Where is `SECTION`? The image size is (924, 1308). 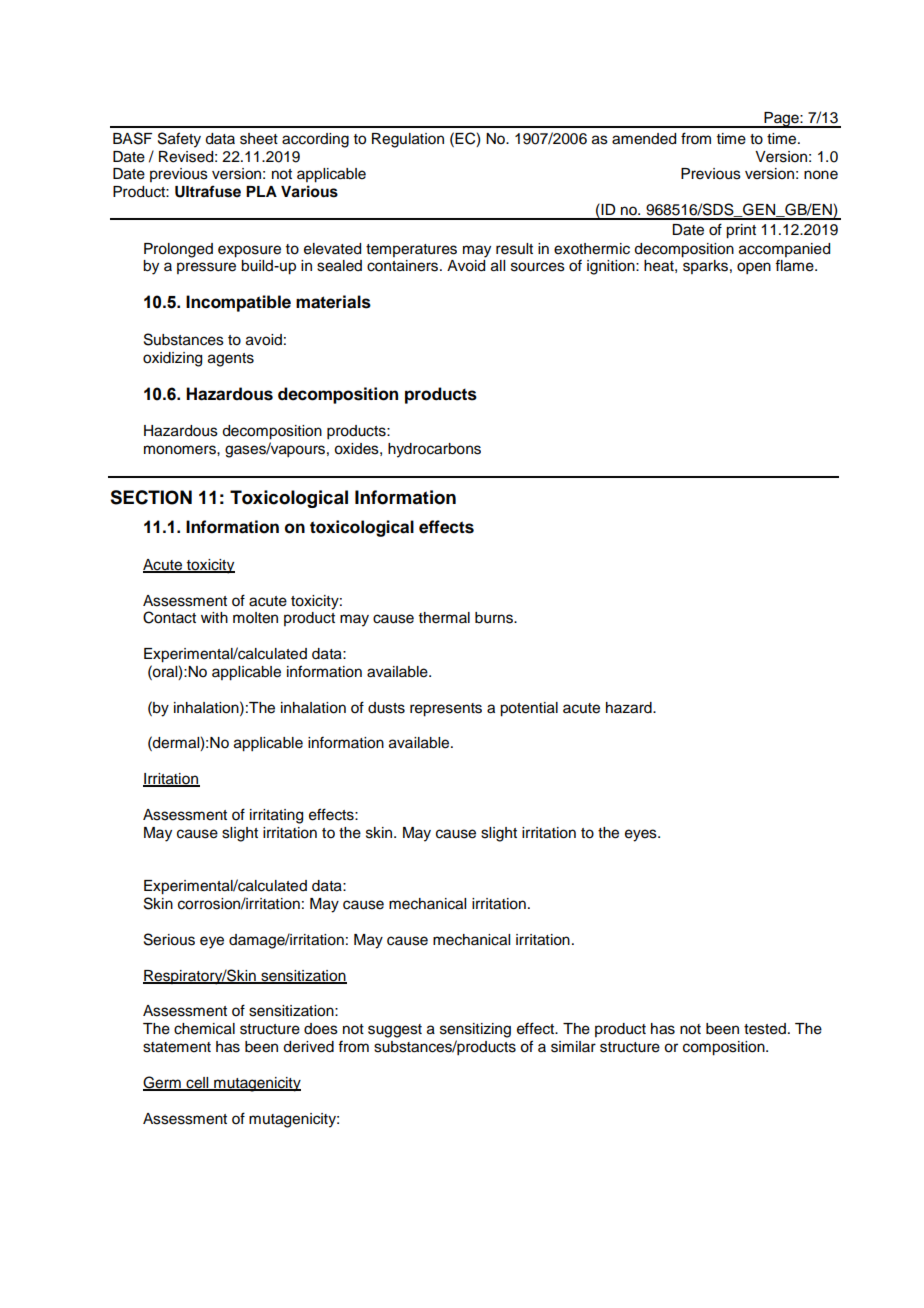
SECTION is located at coordinates (151, 497).
